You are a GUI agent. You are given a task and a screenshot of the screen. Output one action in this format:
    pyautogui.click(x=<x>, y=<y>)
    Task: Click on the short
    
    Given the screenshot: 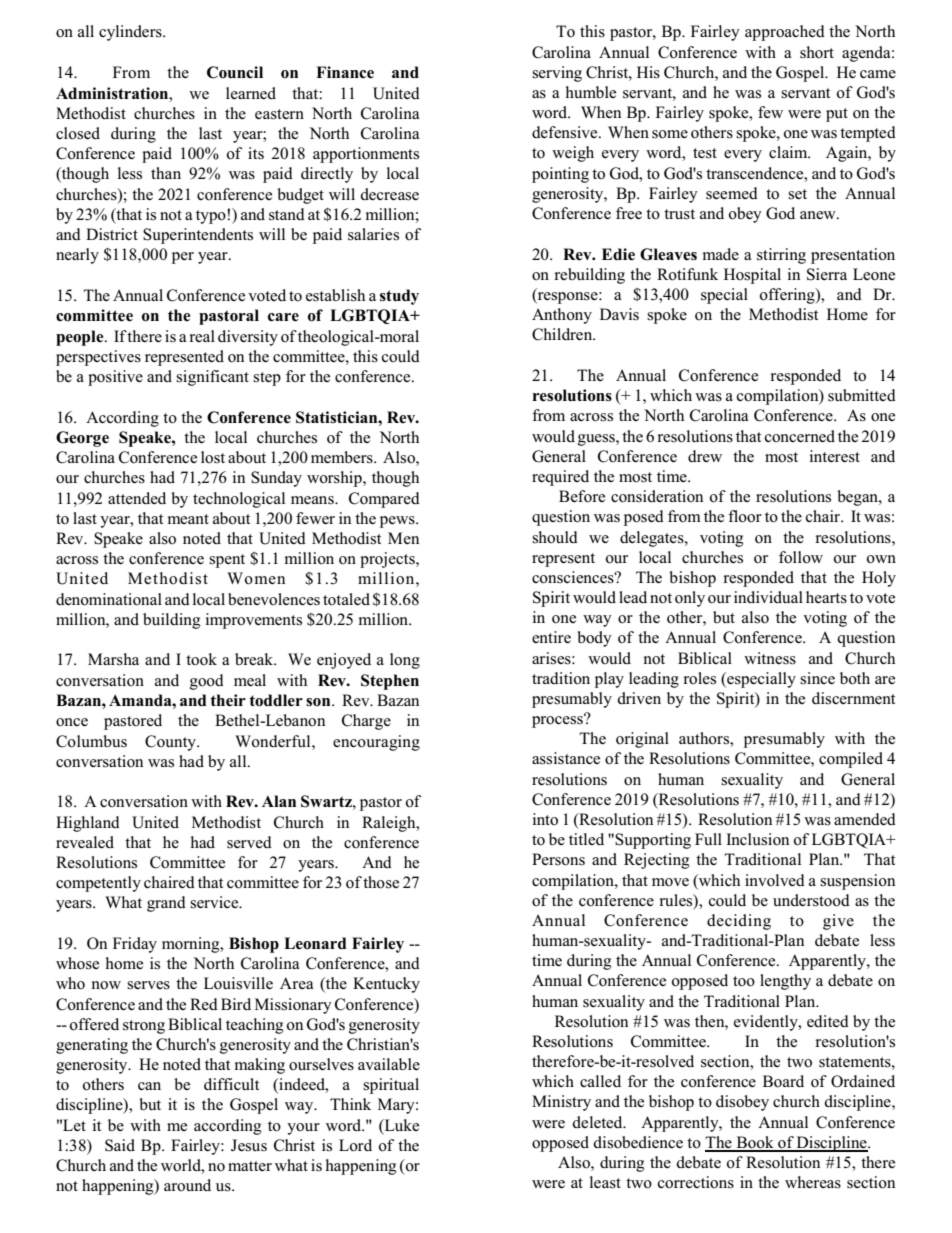 What is the action you would take?
    pyautogui.click(x=817, y=52)
